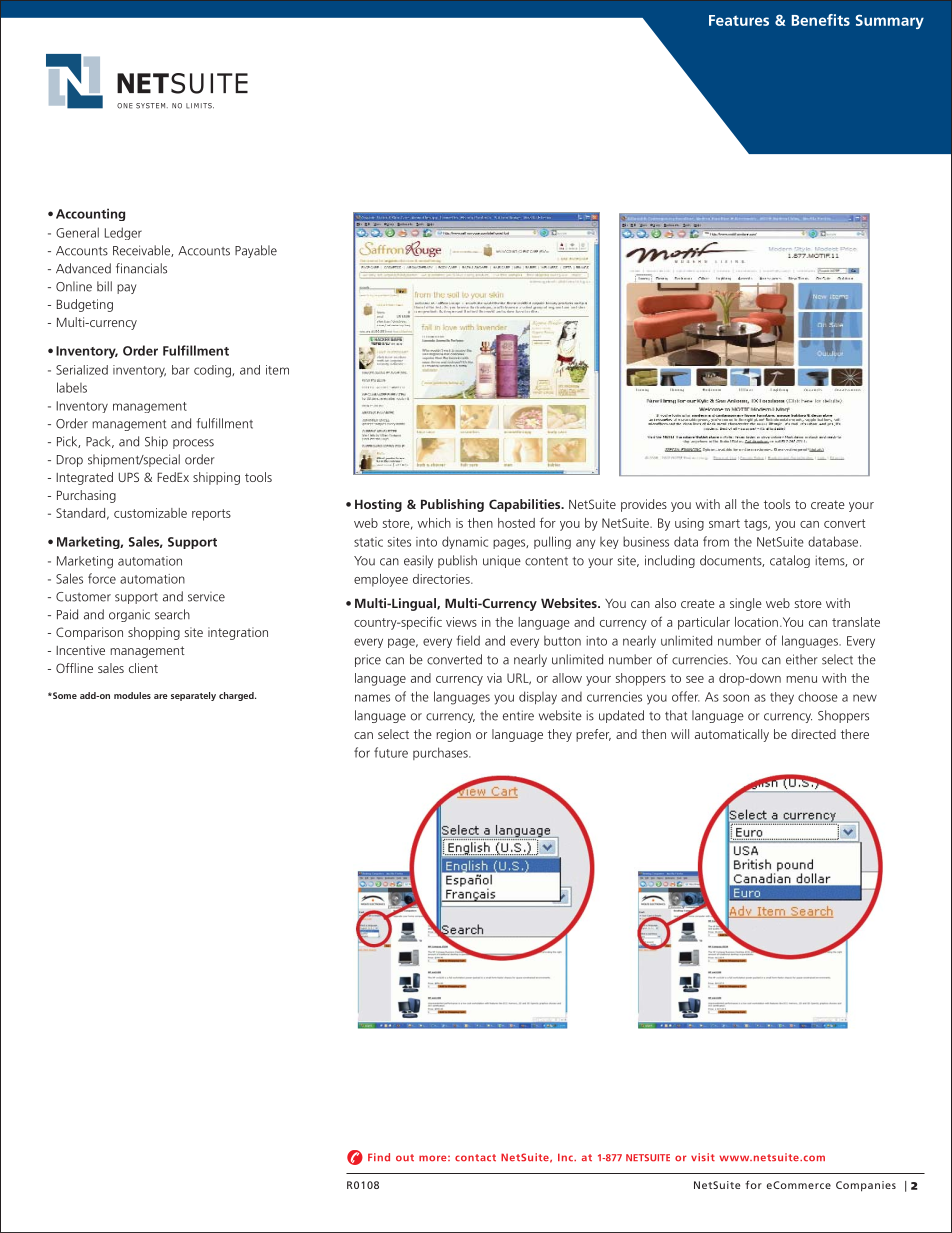 The image size is (952, 1233). I want to click on Features, so click(739, 20).
